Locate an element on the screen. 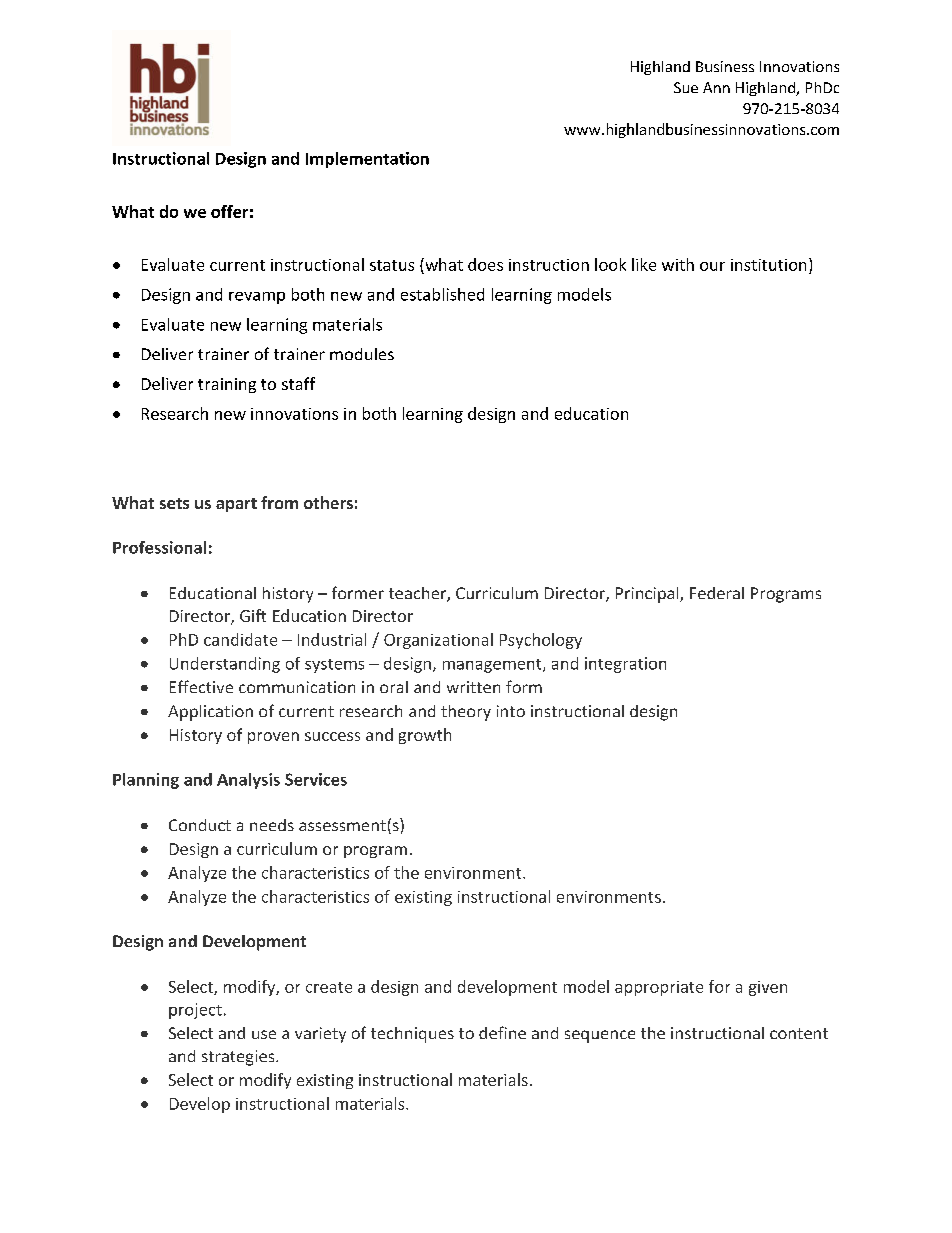  integration is located at coordinates (625, 665).
